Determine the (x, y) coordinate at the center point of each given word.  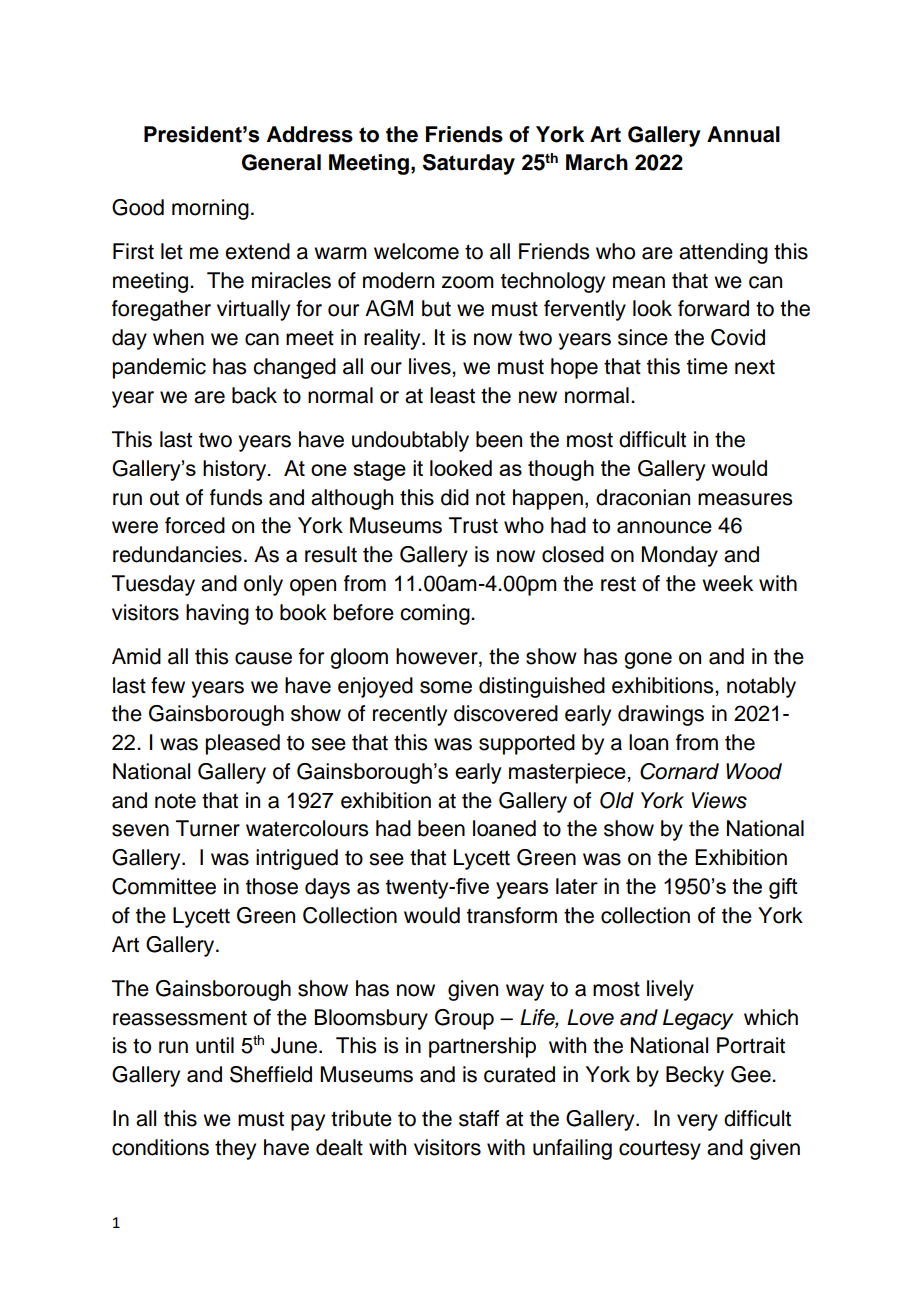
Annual (743, 134)
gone (648, 660)
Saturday (469, 164)
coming (436, 614)
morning (210, 209)
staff (479, 1118)
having (217, 614)
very (697, 1122)
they (235, 1149)
